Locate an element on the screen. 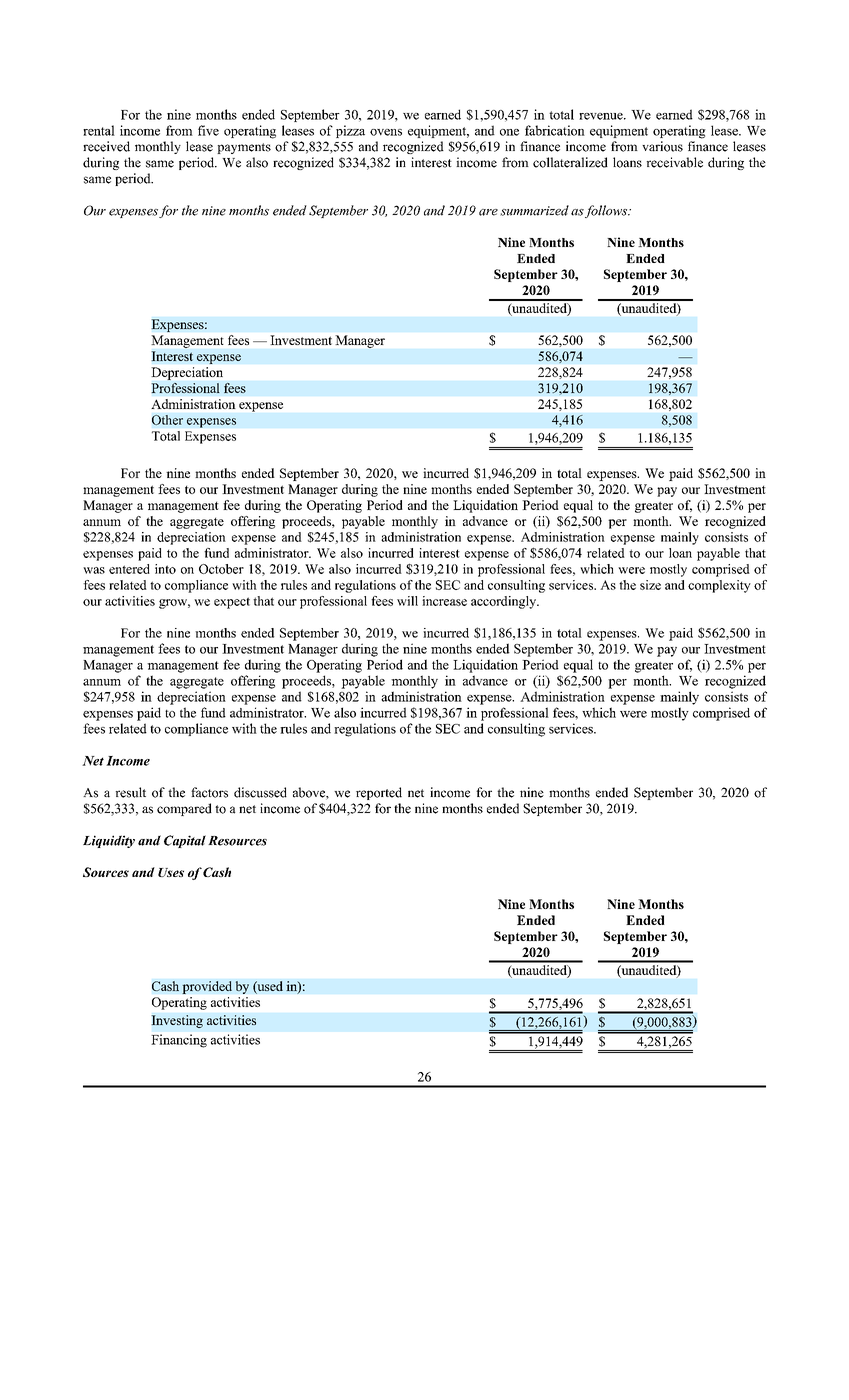 Image resolution: width=849 pixels, height=1400 pixels. summarized is located at coordinates (534, 210).
